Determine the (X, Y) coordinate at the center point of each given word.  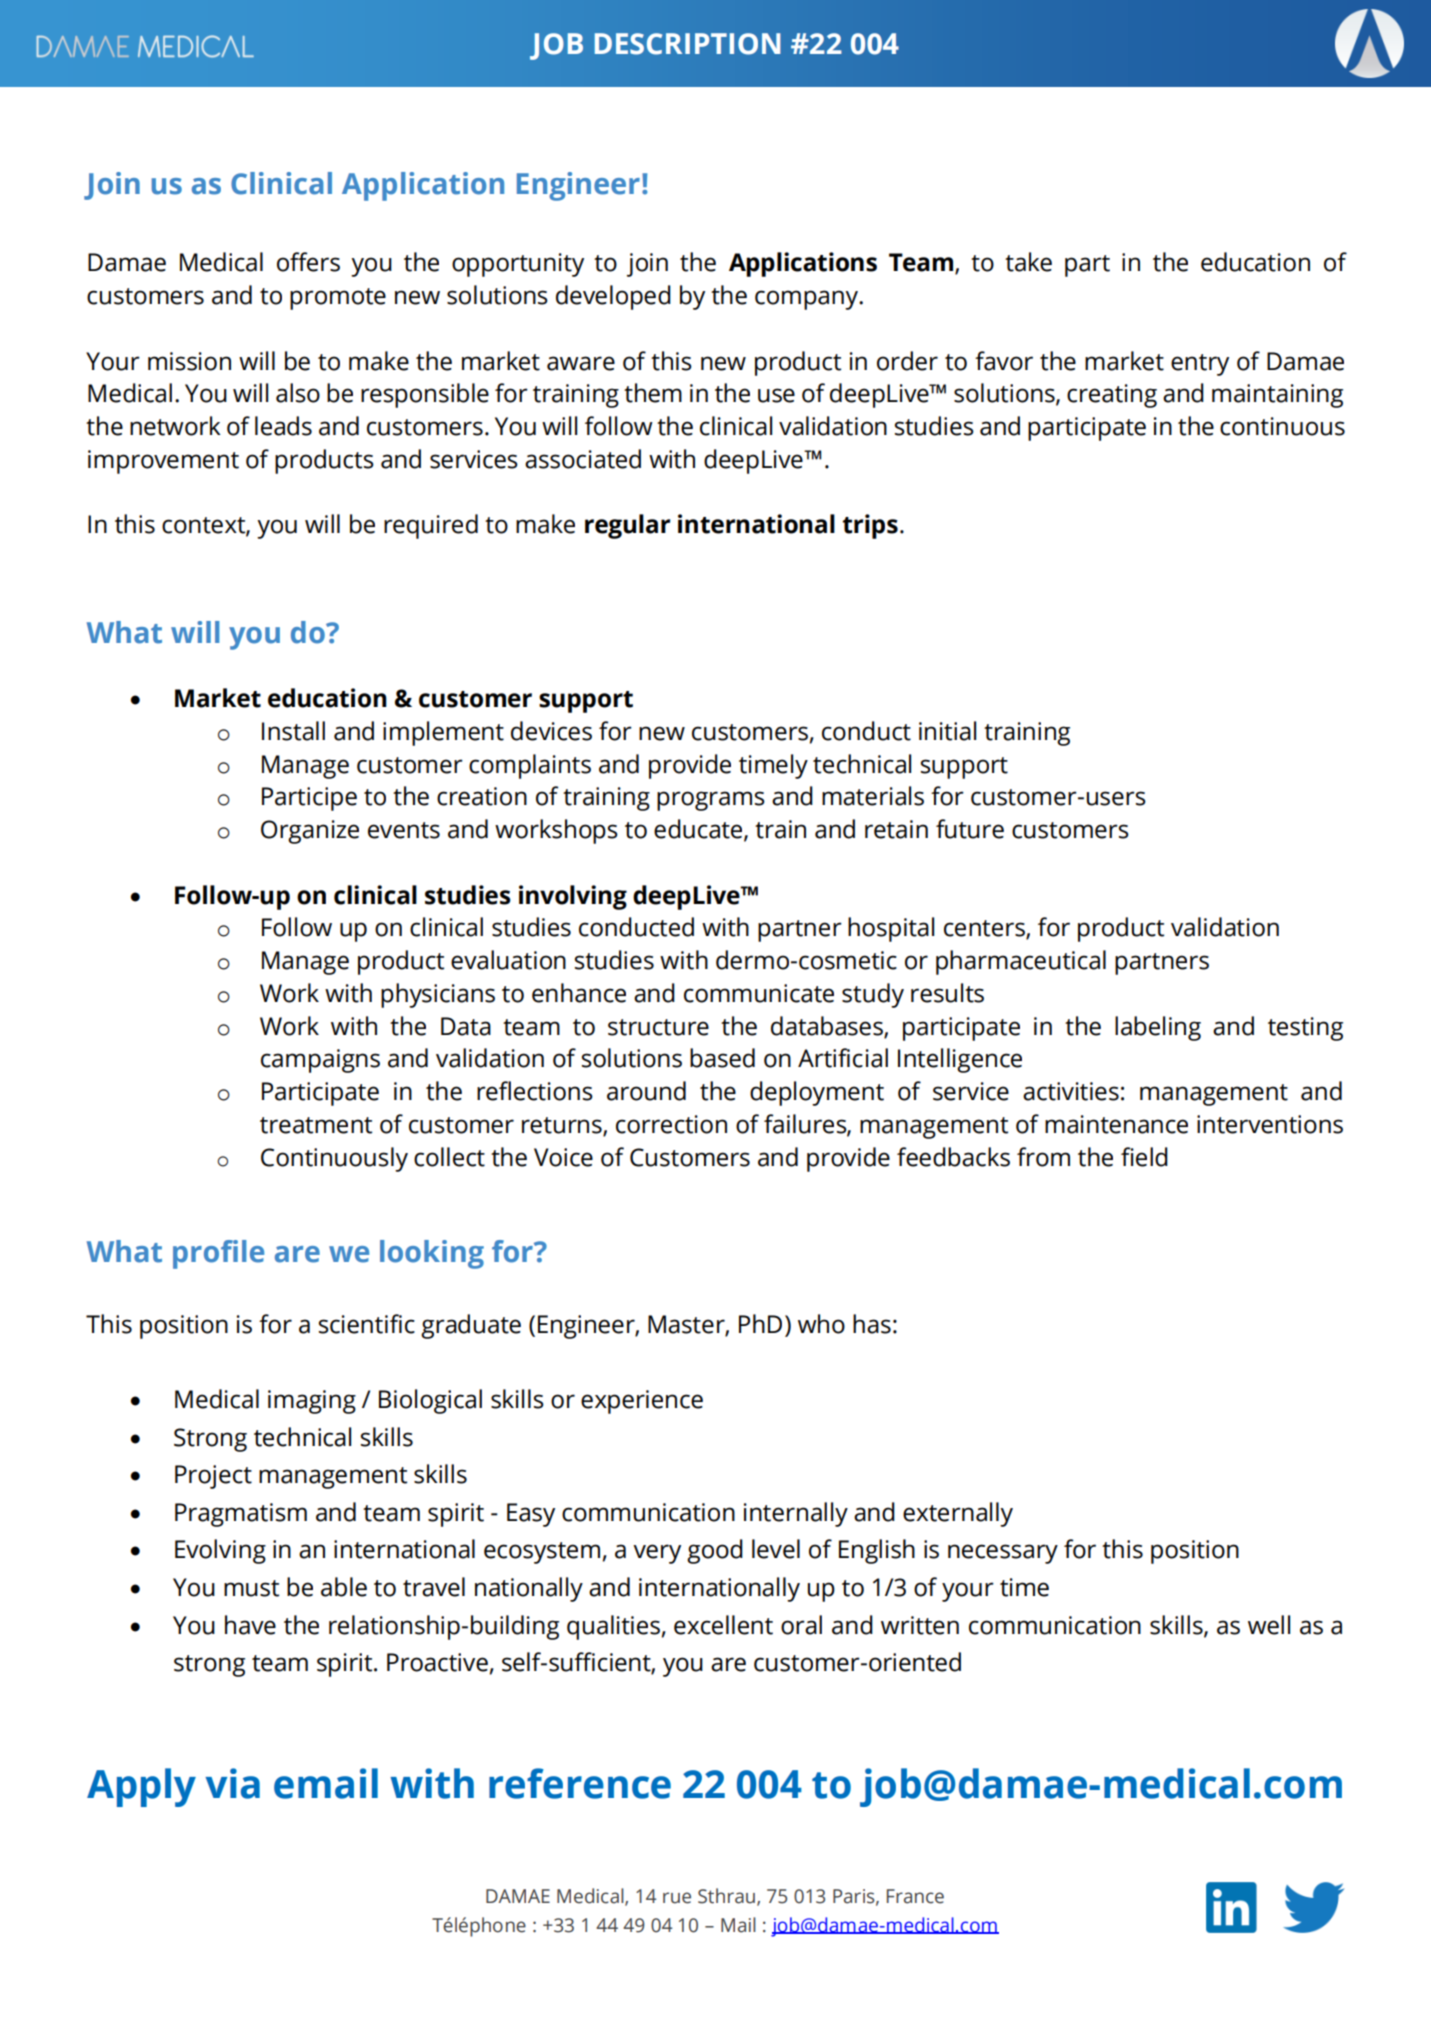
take (1028, 262)
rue (677, 1898)
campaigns (320, 1061)
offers (308, 262)
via (232, 1783)
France (915, 1896)
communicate (759, 993)
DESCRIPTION (687, 44)
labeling (1158, 1028)
